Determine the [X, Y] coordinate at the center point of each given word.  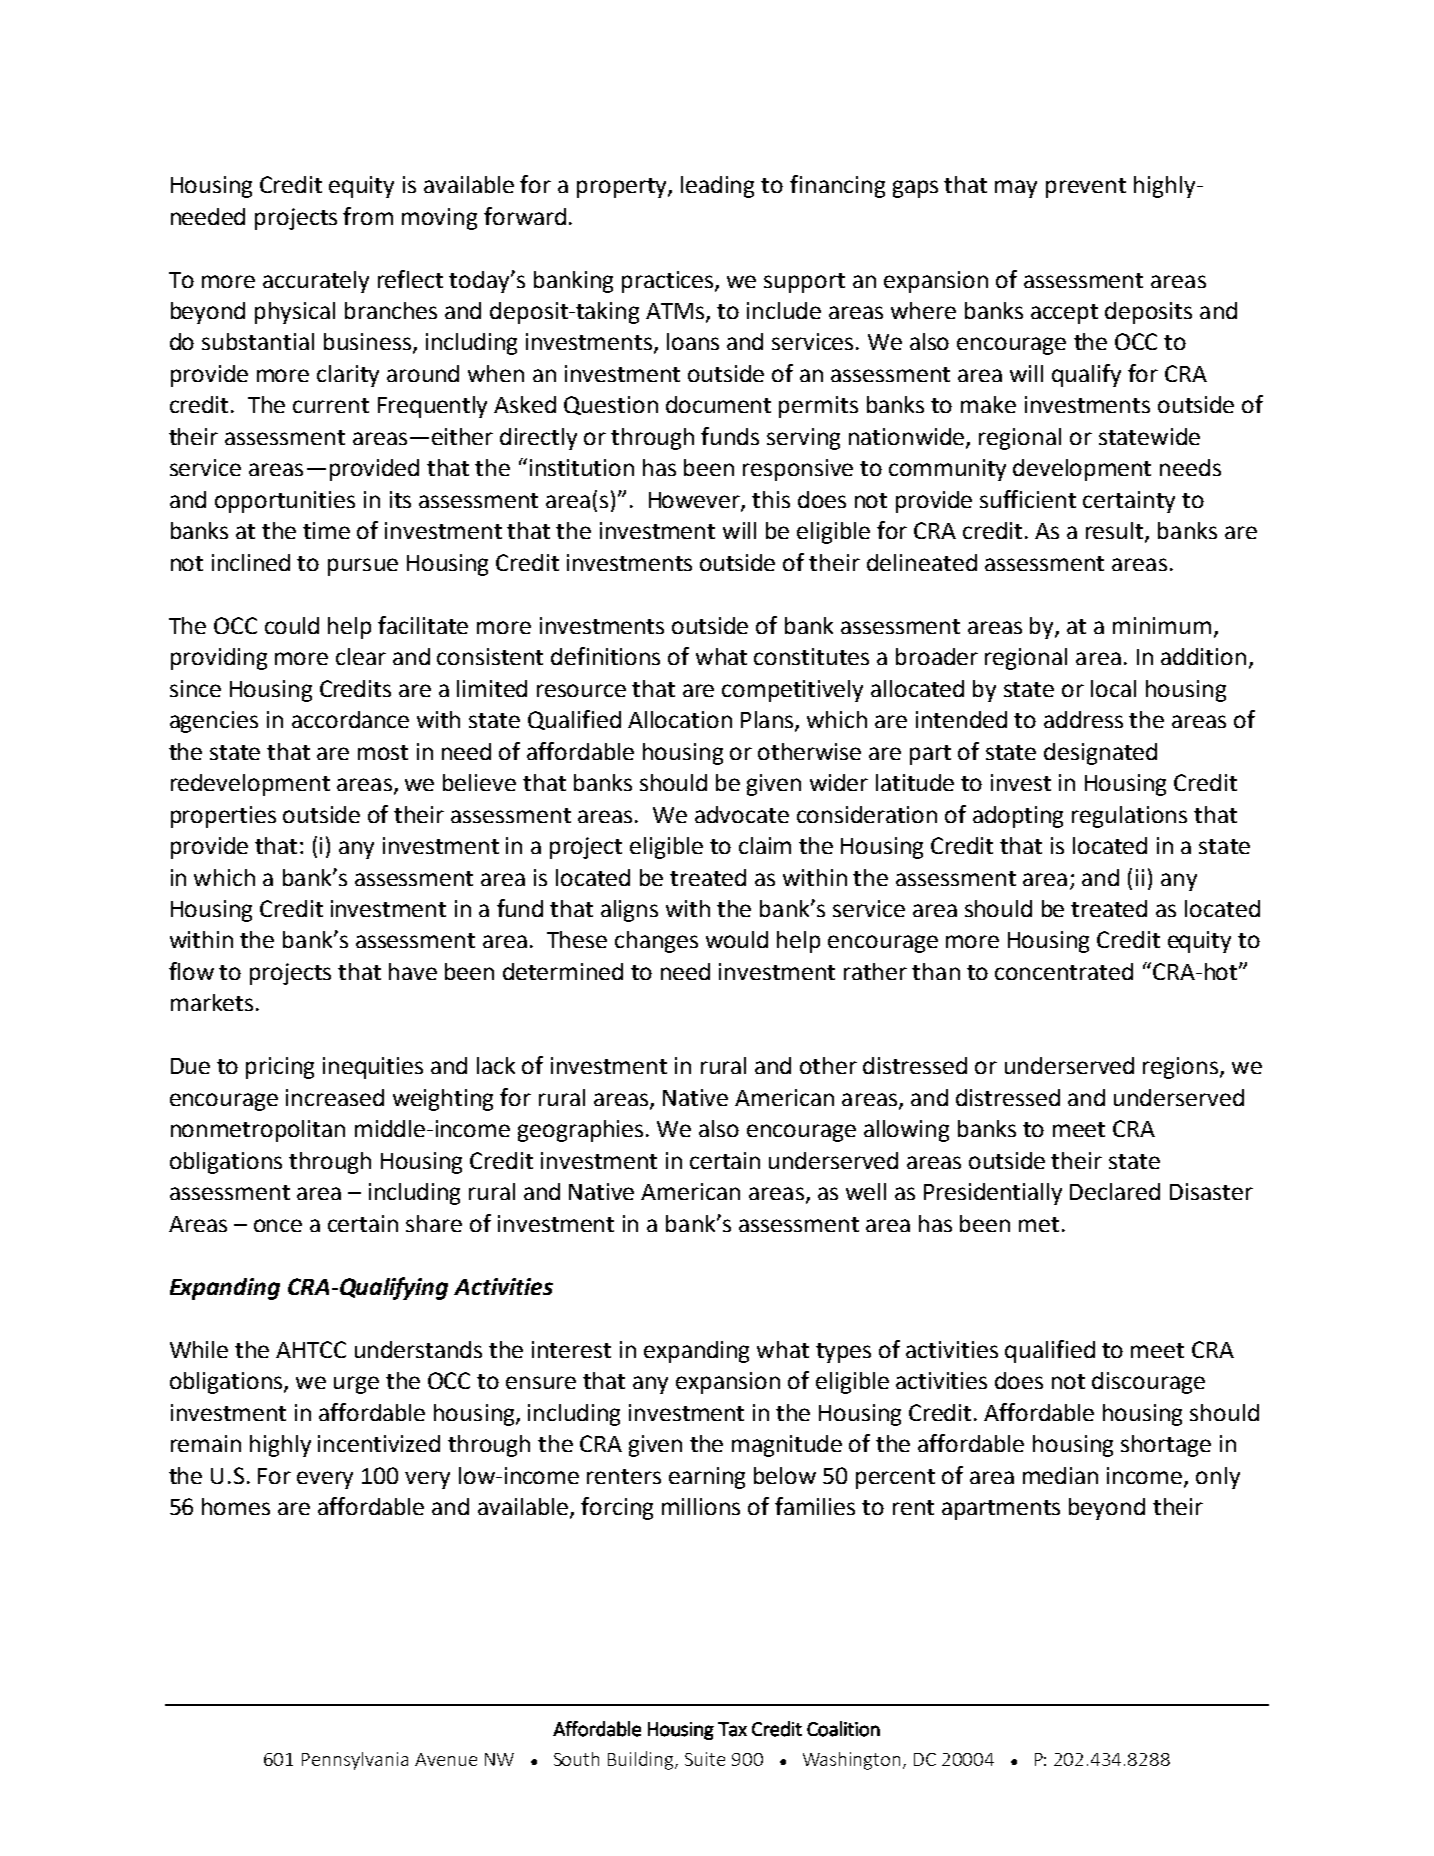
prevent [1086, 188]
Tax [732, 1729]
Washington [853, 1761]
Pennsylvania [355, 1761]
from [368, 216]
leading [717, 187]
